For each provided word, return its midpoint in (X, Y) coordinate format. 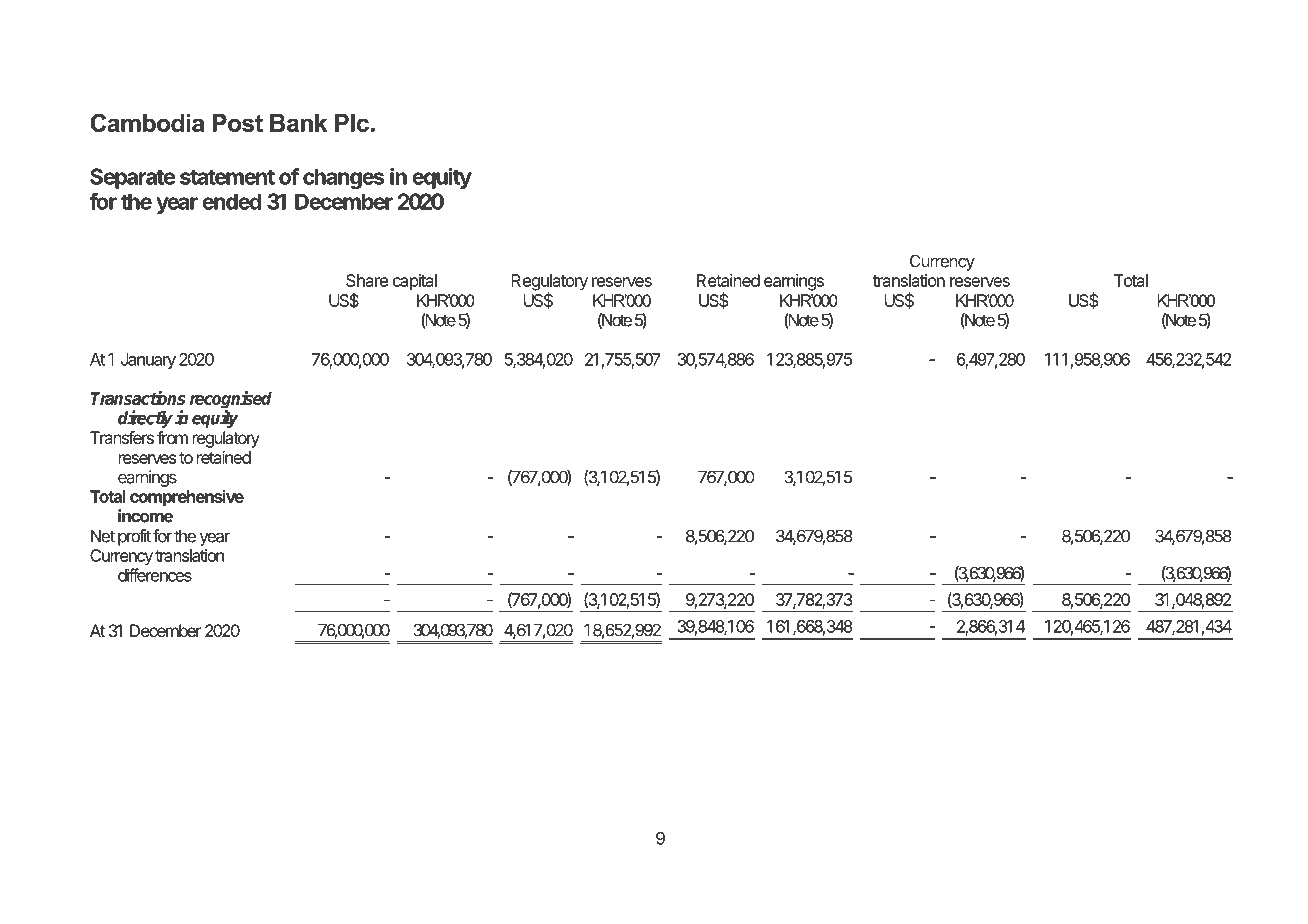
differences (155, 575)
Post (237, 123)
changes (343, 178)
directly (145, 419)
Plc (352, 123)
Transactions (138, 398)
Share (367, 280)
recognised (231, 401)
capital (415, 282)
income (145, 516)
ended (231, 201)
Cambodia (147, 122)
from (172, 437)
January (148, 361)
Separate (132, 178)
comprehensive (187, 498)
